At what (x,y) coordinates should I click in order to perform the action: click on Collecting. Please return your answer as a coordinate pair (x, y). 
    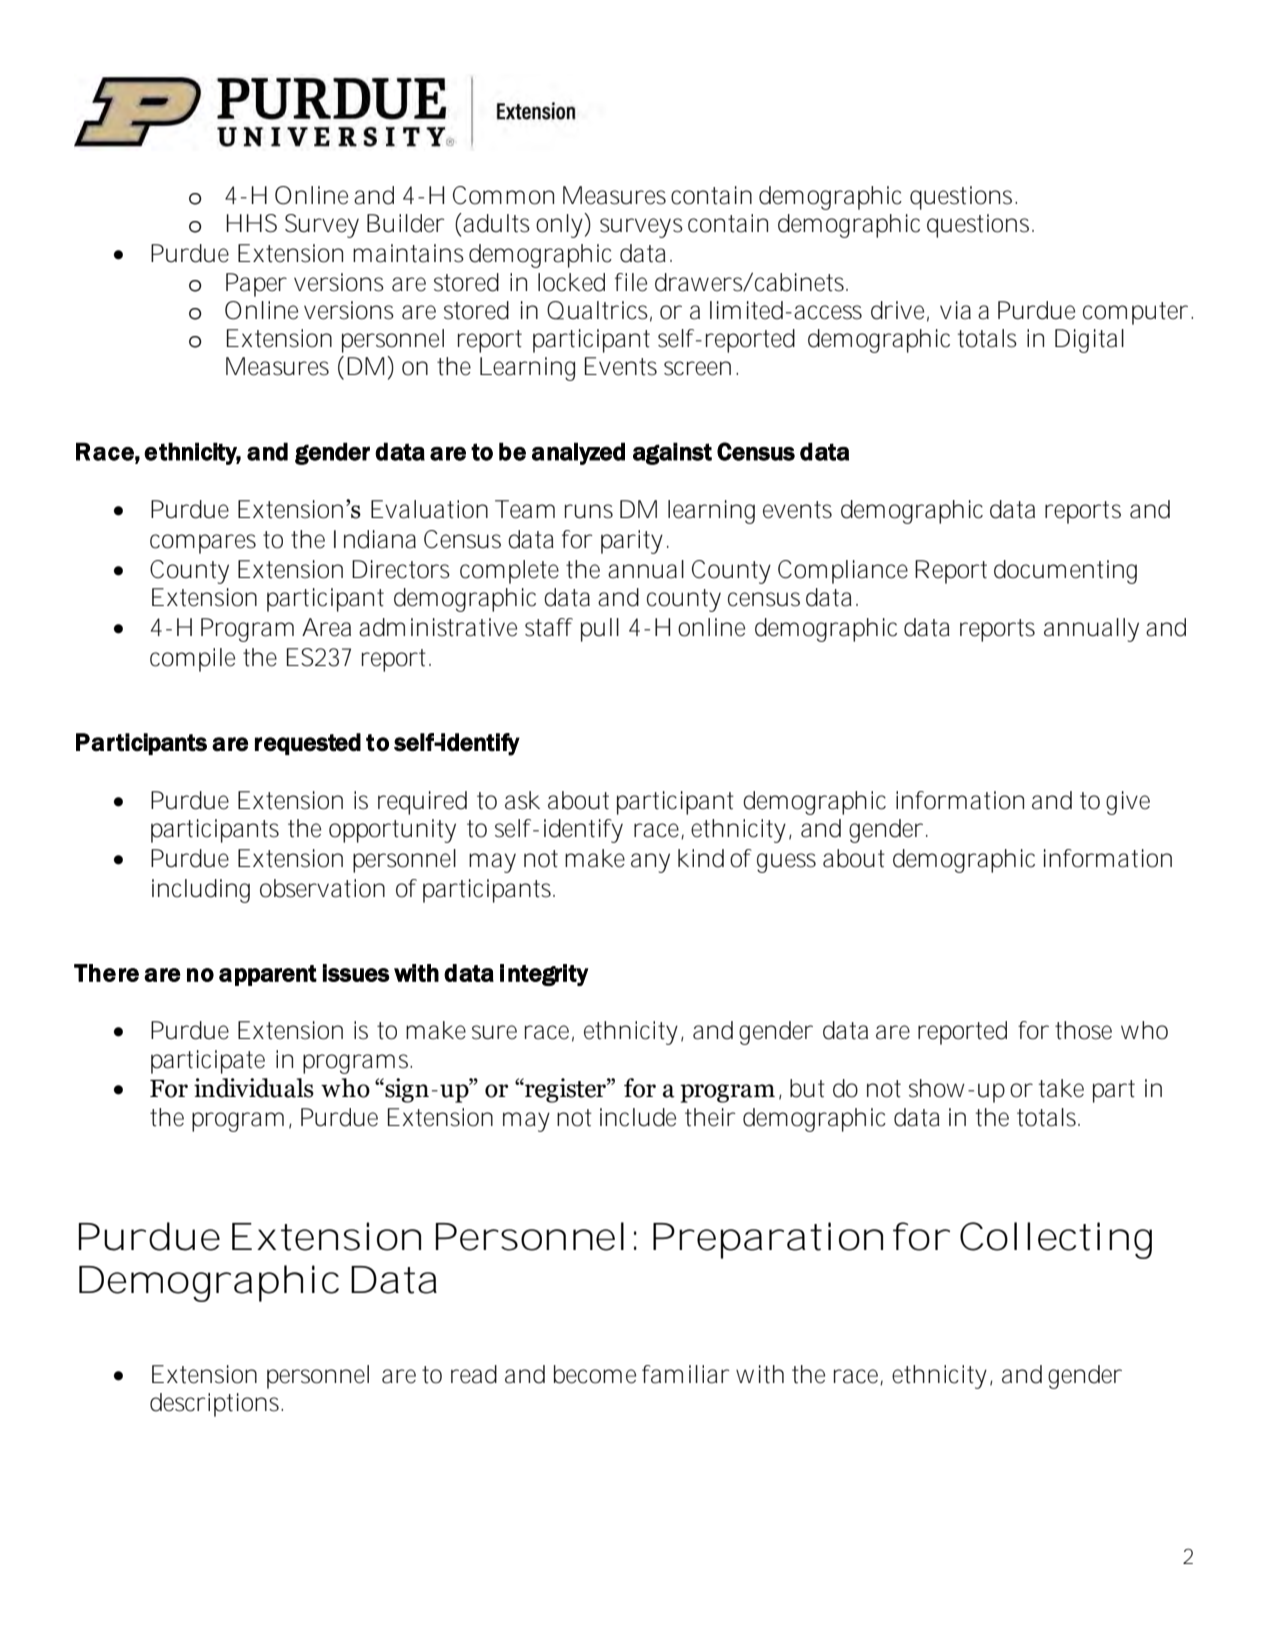
    Looking at the image, I should click on (1056, 1240).
